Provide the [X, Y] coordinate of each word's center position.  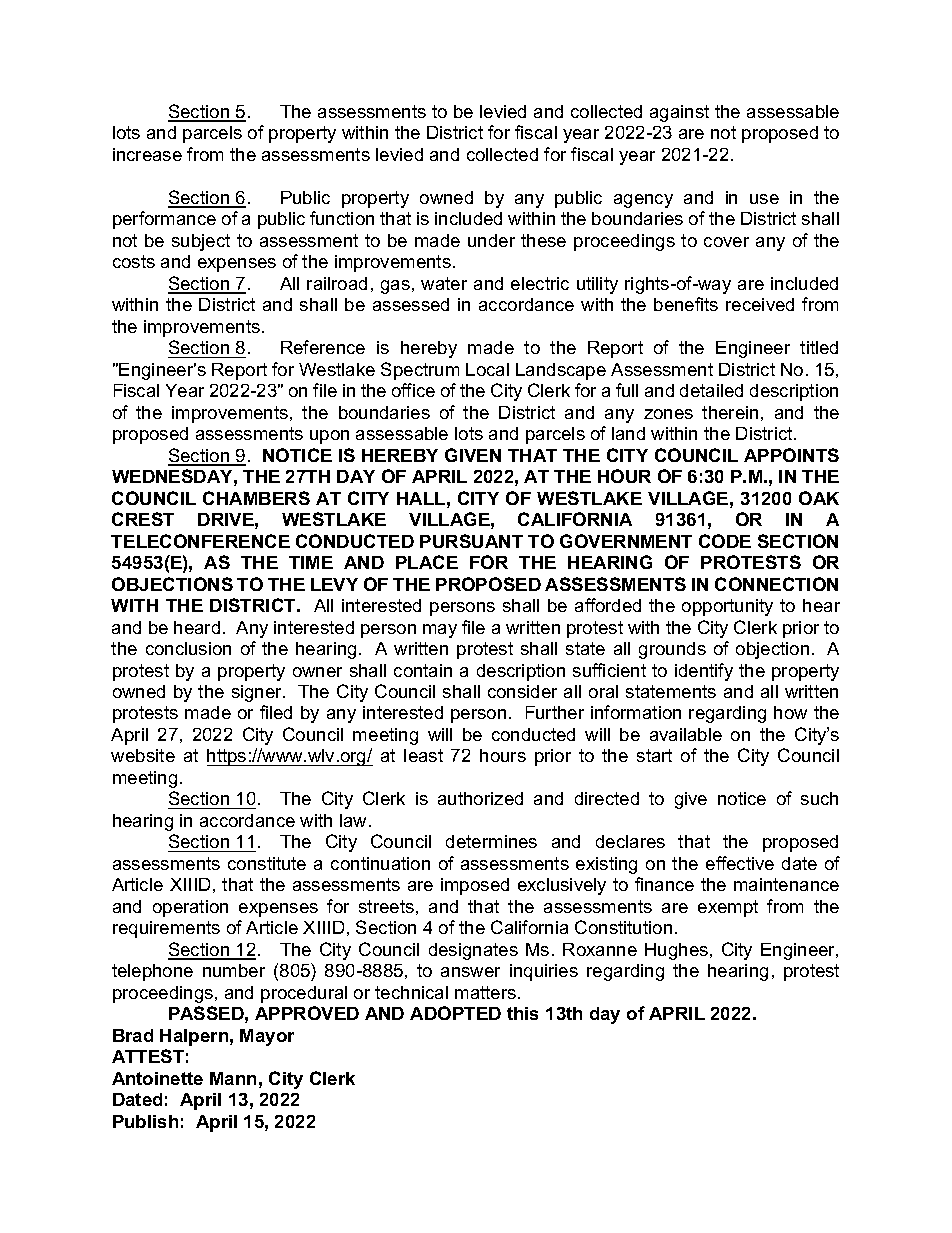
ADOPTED [455, 1013]
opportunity [727, 607]
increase [147, 154]
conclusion [188, 648]
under [491, 240]
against [679, 113]
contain [423, 670]
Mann [233, 1078]
